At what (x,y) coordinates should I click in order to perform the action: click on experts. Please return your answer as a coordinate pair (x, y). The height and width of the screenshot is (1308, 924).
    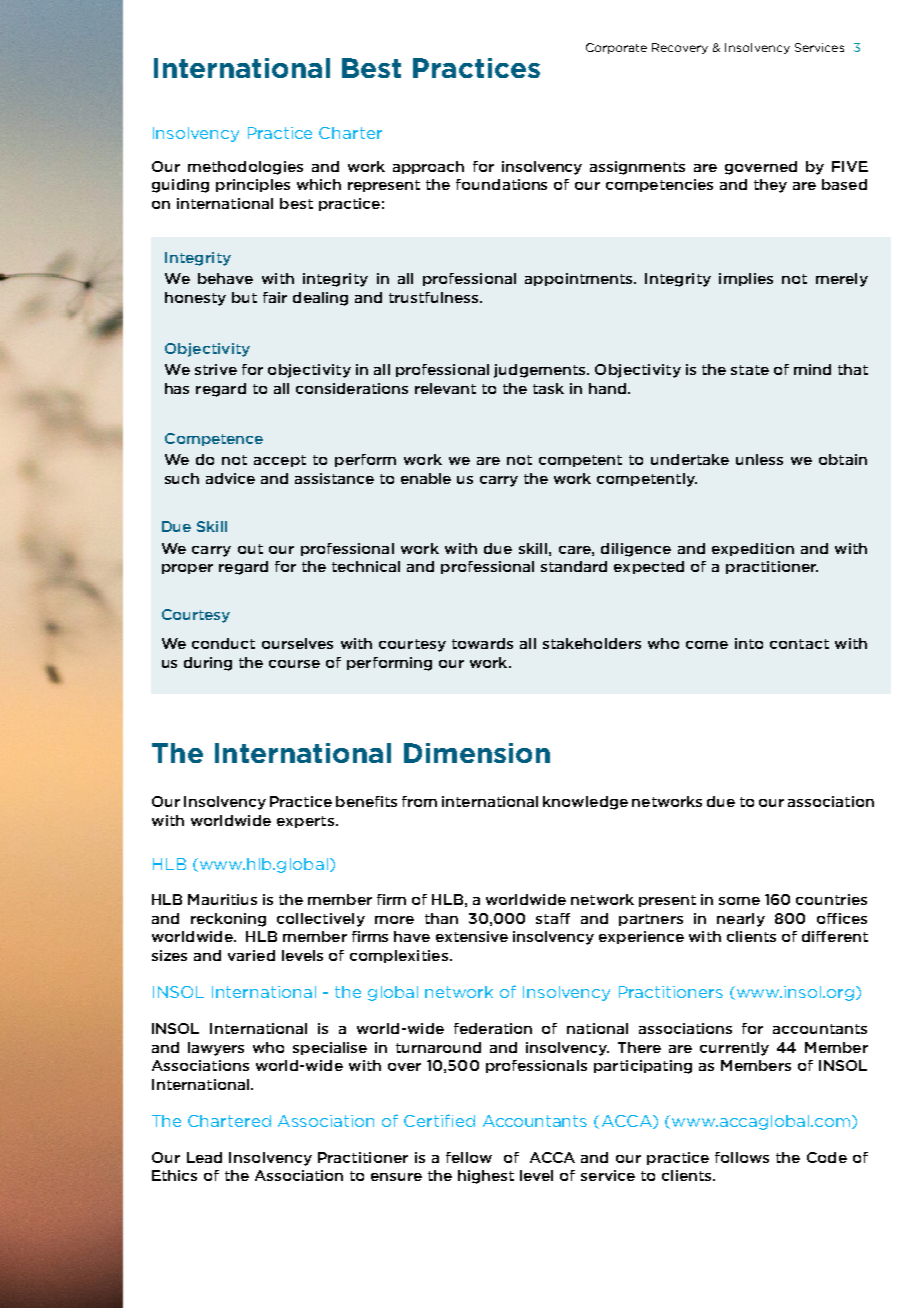
    Looking at the image, I should click on (305, 822).
